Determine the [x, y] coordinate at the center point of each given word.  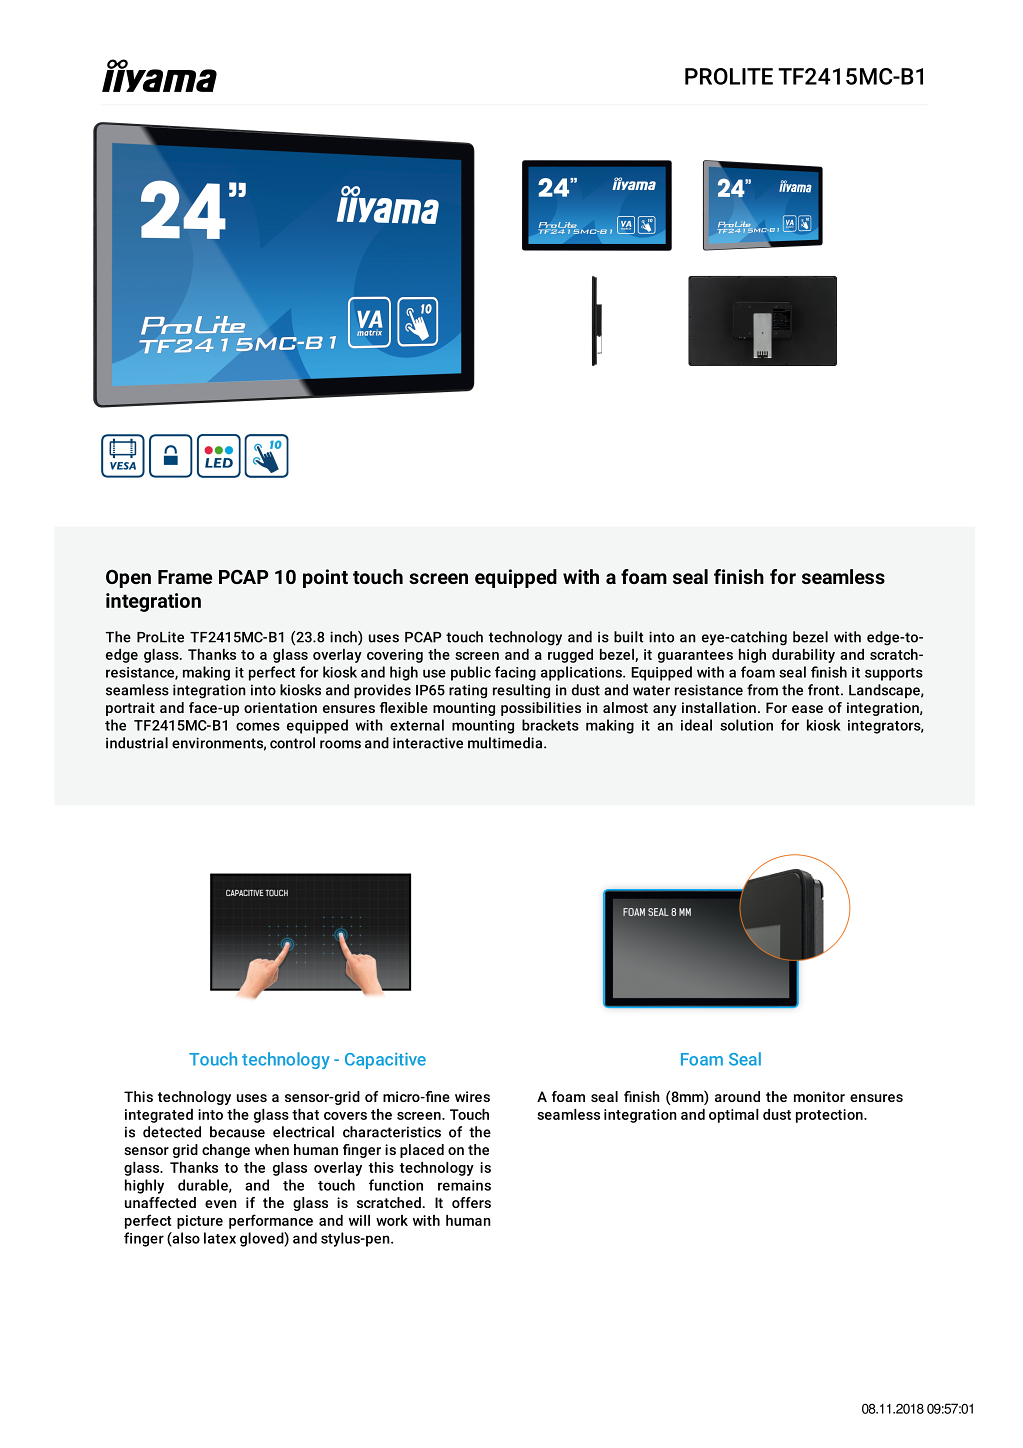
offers [471, 1202]
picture [200, 1222]
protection [830, 1116]
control [292, 743]
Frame [185, 577]
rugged [570, 656]
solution [746, 725]
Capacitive [385, 1061]
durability [803, 656]
